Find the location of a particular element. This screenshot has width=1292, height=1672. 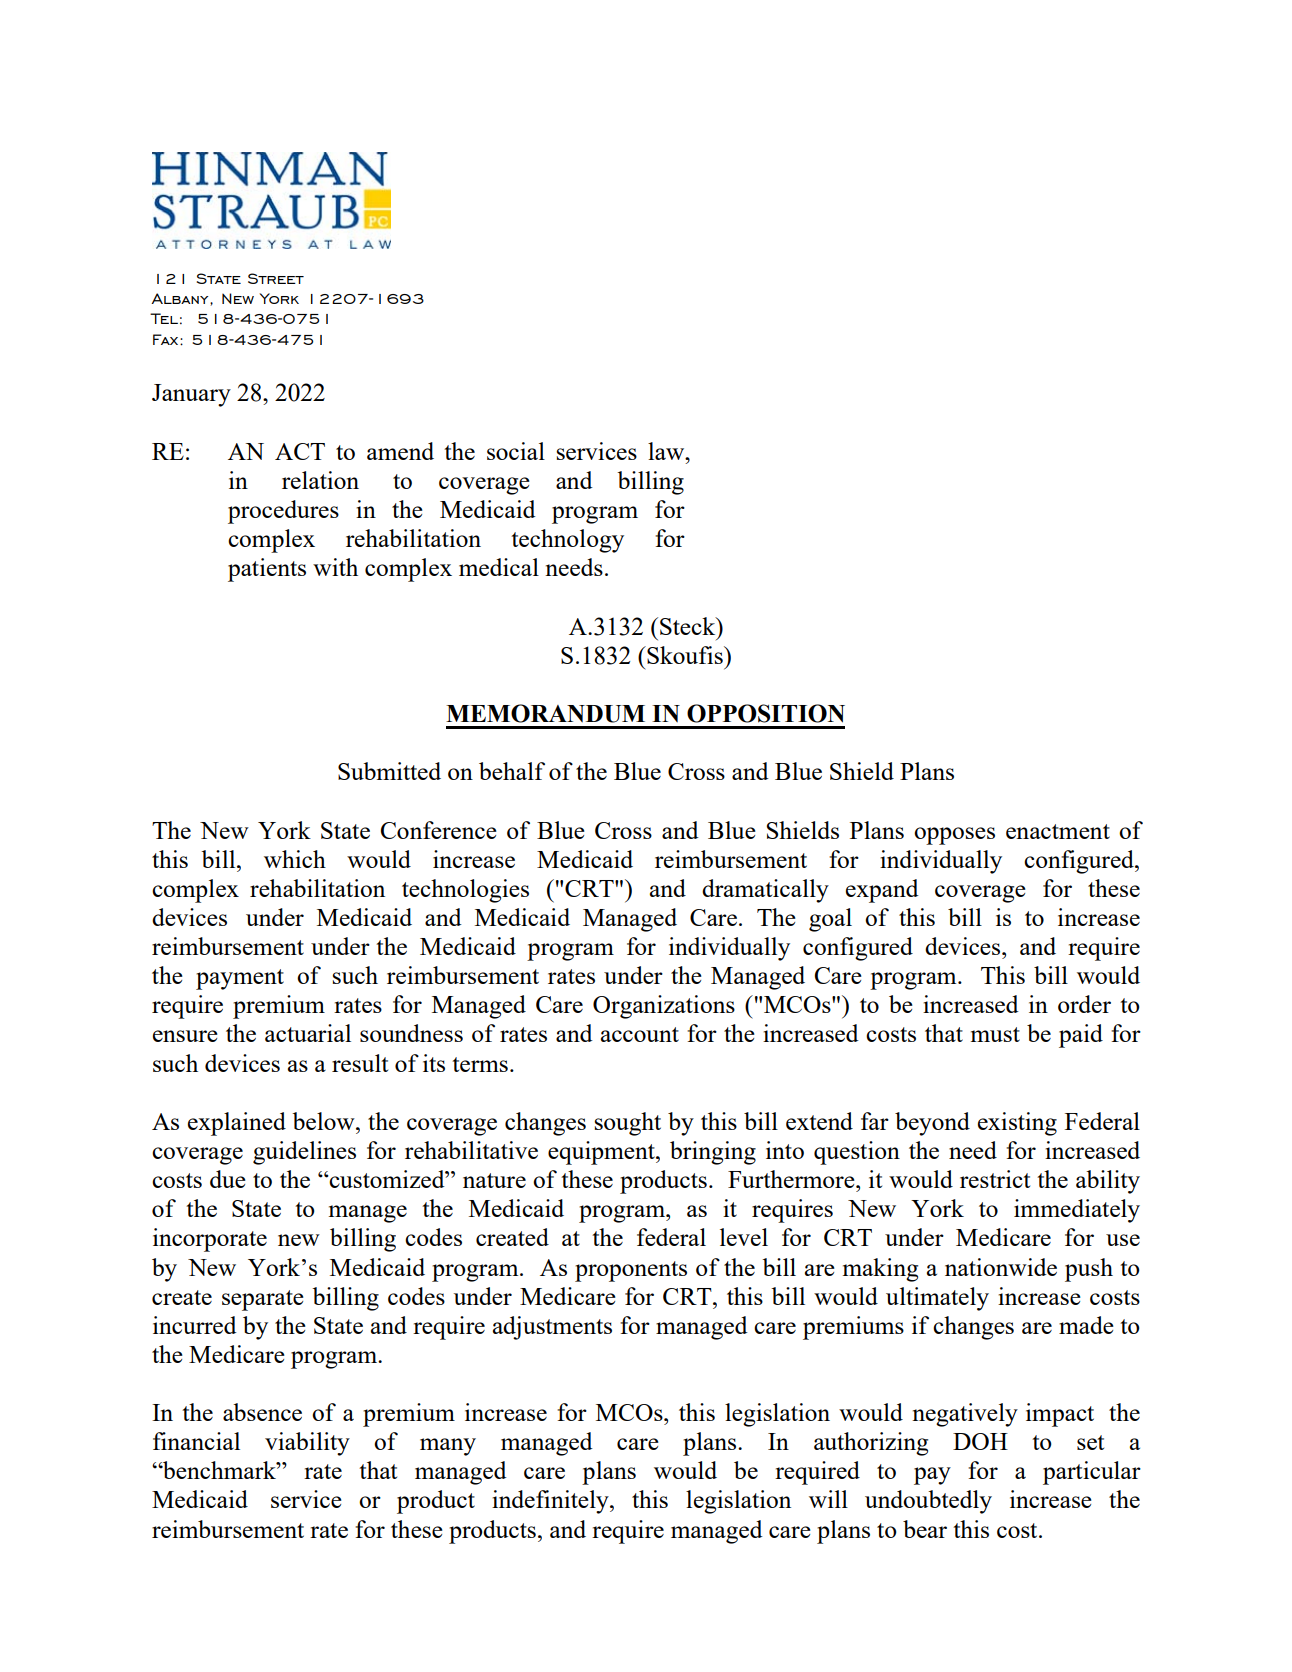

social is located at coordinates (516, 451).
